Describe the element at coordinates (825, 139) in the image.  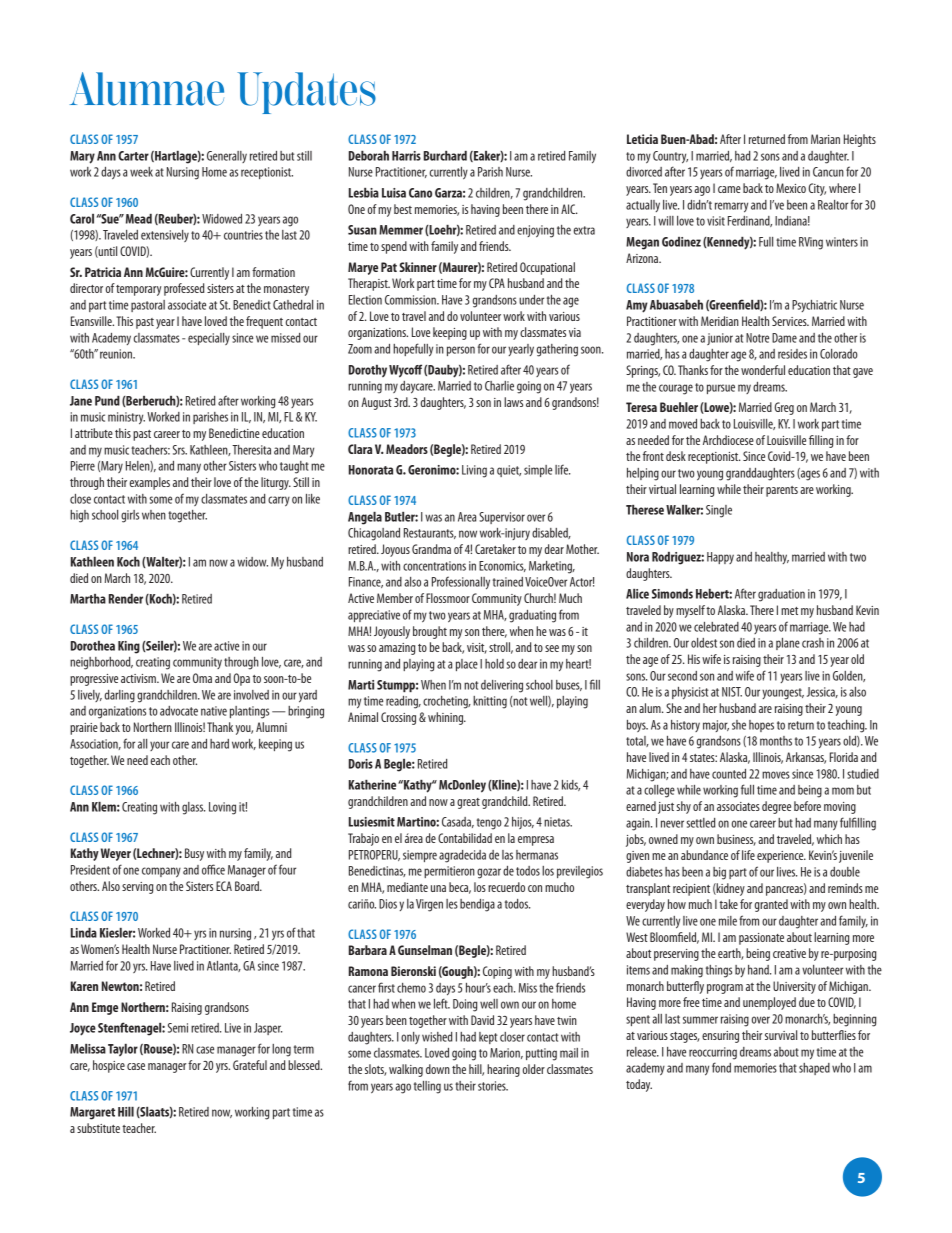
I see `Marian` at that location.
